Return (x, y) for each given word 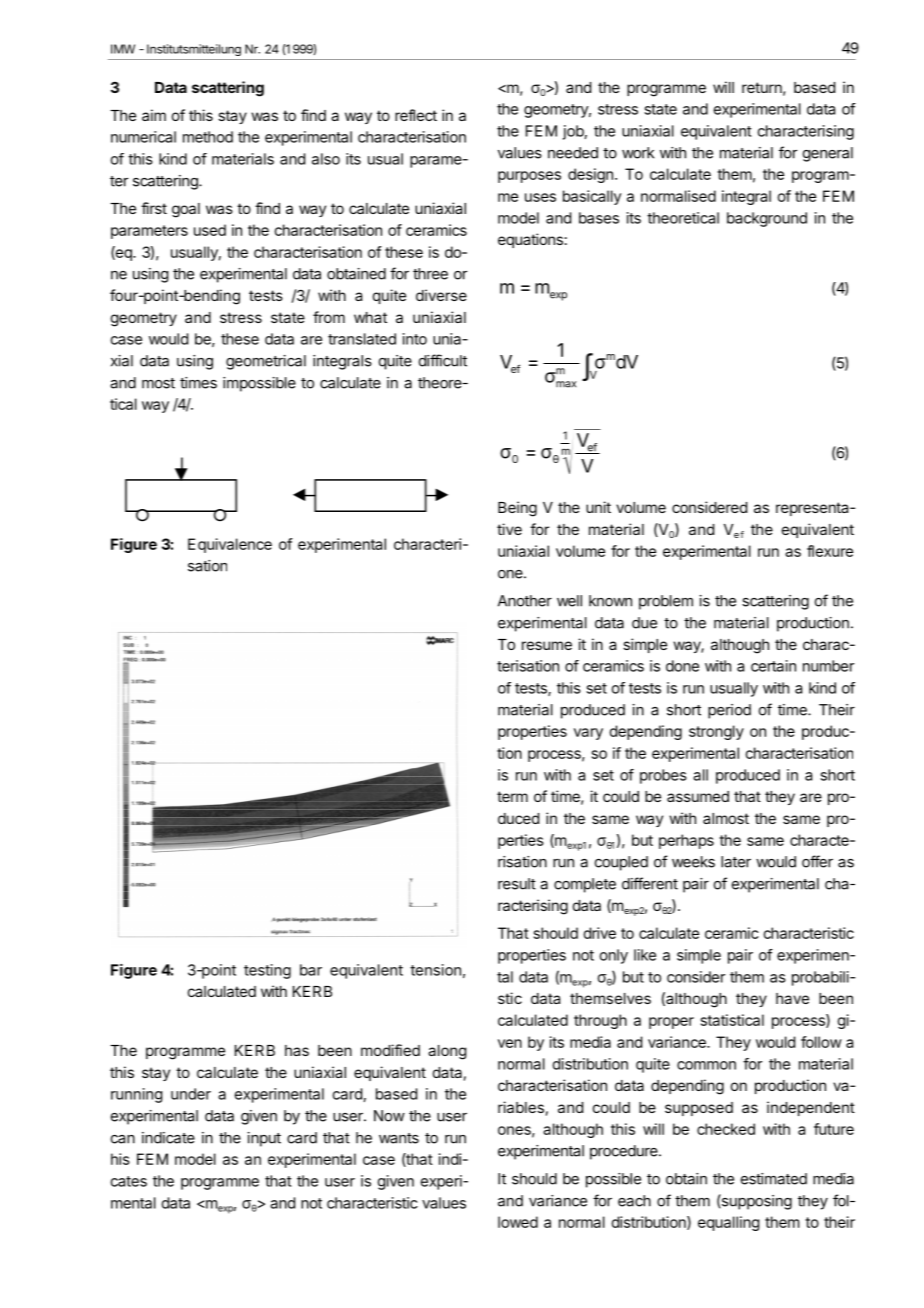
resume (547, 645)
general (828, 154)
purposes (529, 177)
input (264, 1139)
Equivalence (230, 545)
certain (773, 666)
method (208, 137)
